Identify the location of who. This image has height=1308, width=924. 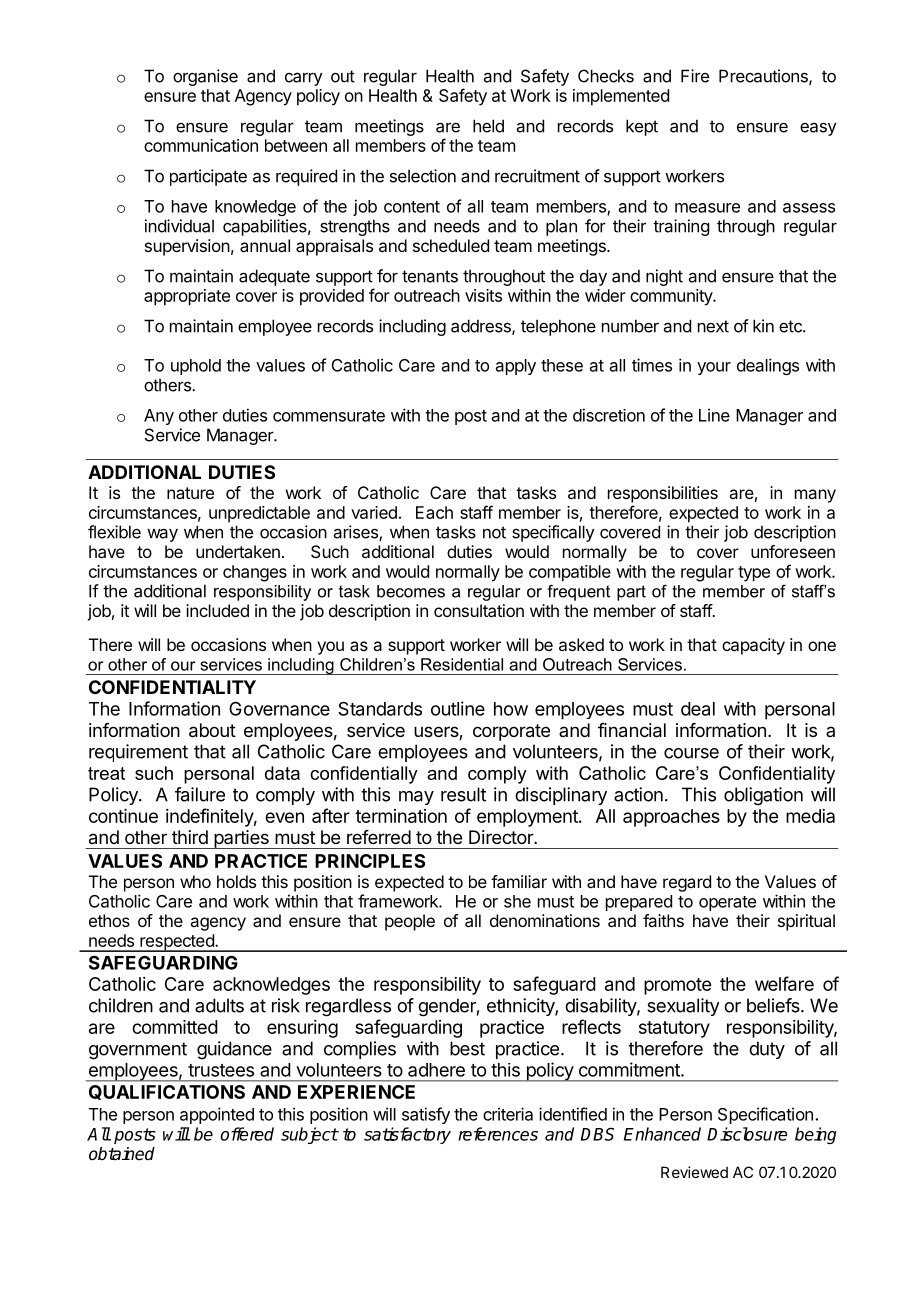
(195, 881).
